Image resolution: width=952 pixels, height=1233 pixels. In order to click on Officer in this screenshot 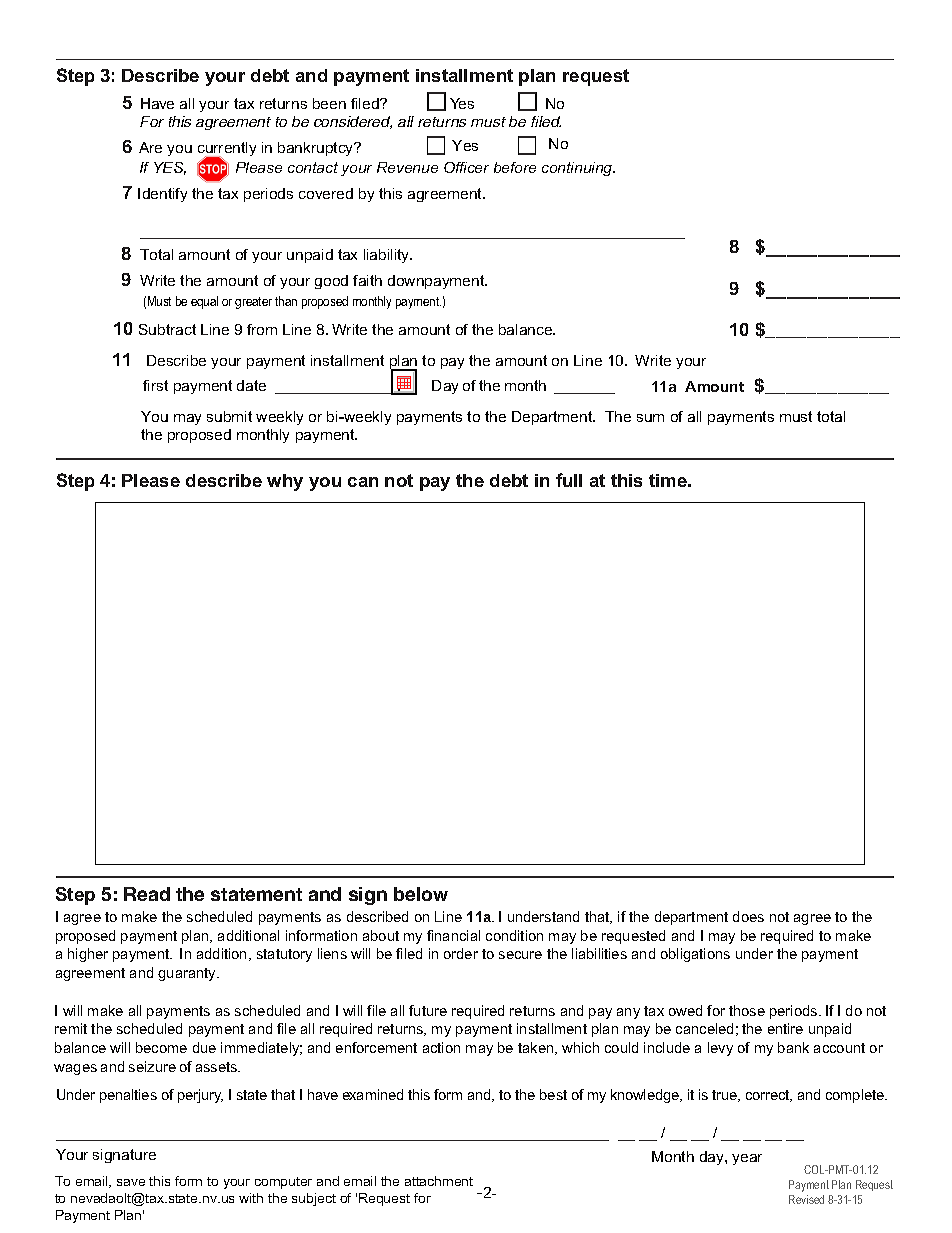, I will do `click(466, 167)`.
